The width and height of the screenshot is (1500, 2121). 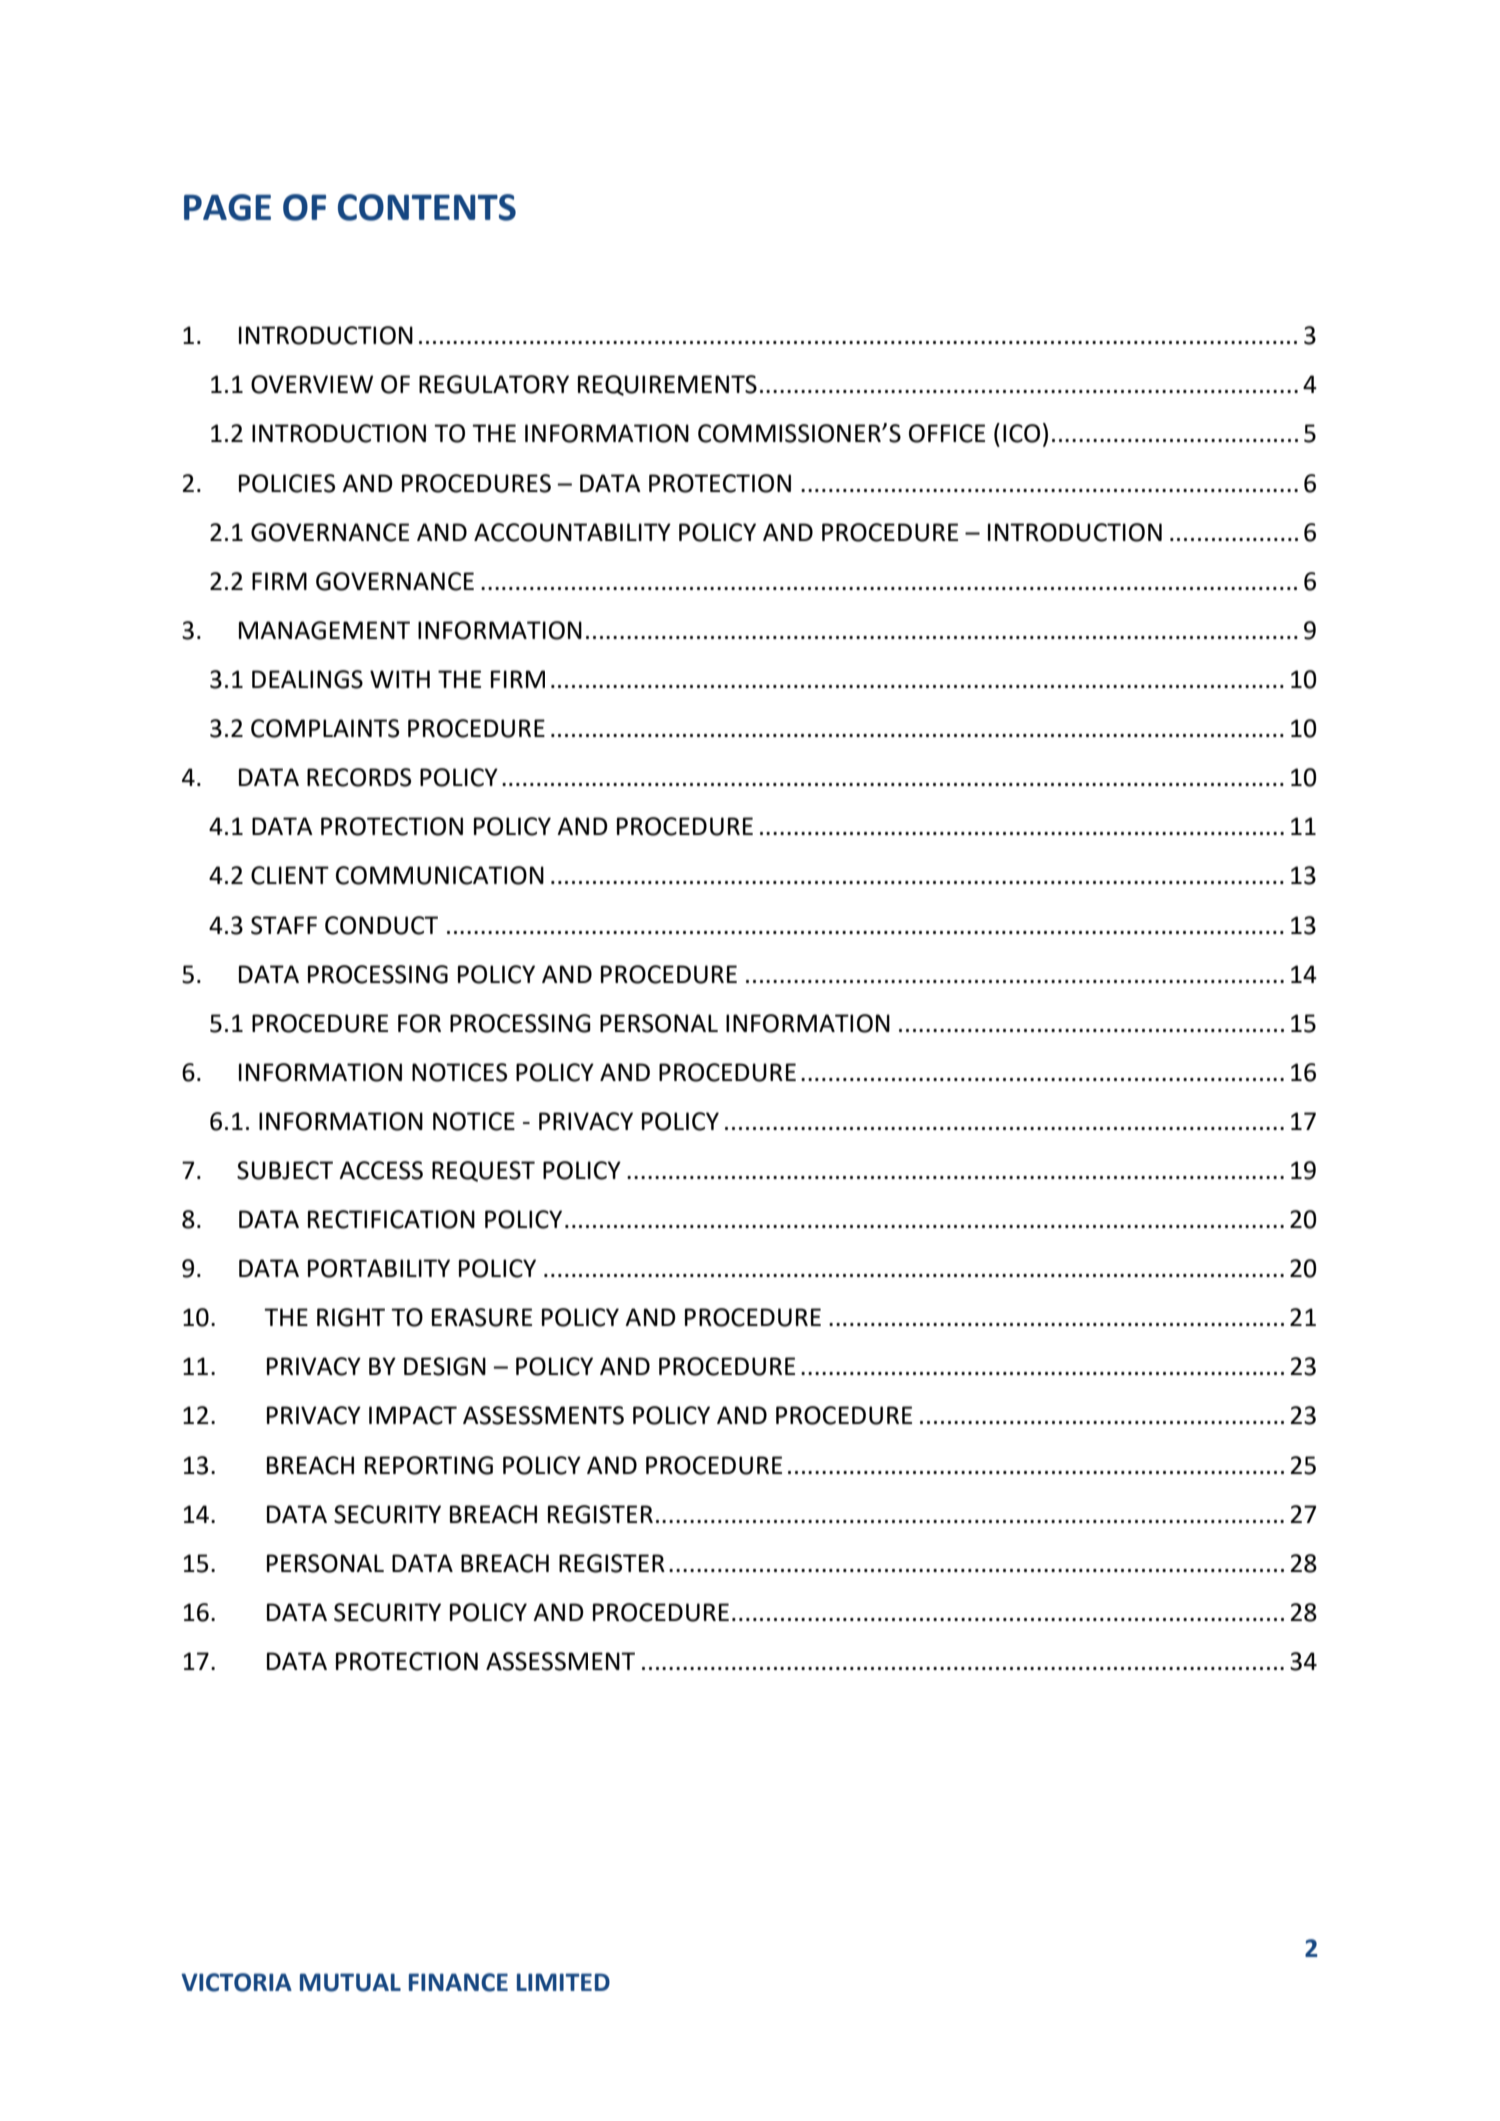 What do you see at coordinates (324, 630) in the screenshot?
I see `MANAGEMENT` at bounding box center [324, 630].
